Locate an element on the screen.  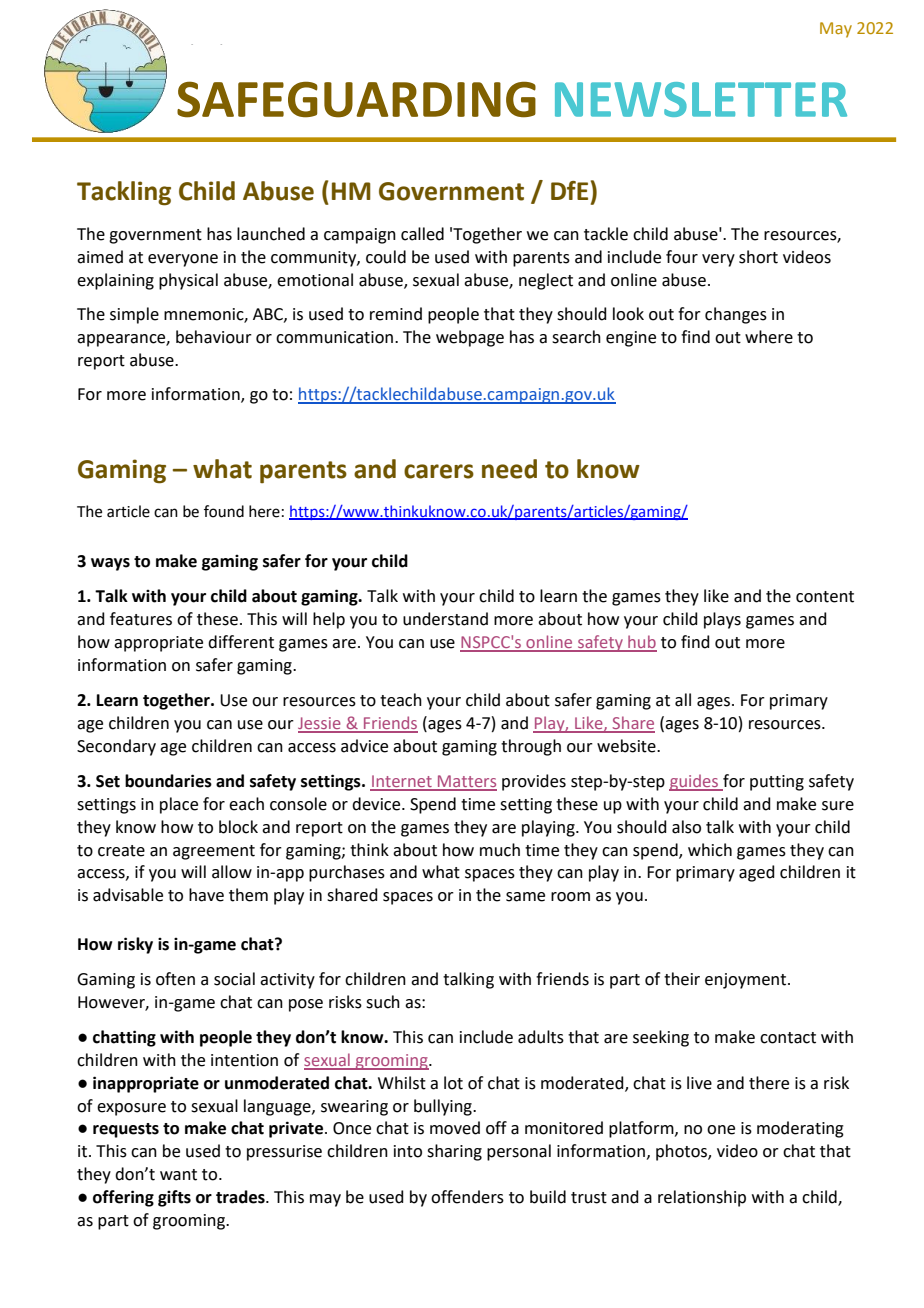
changes is located at coordinates (736, 315).
